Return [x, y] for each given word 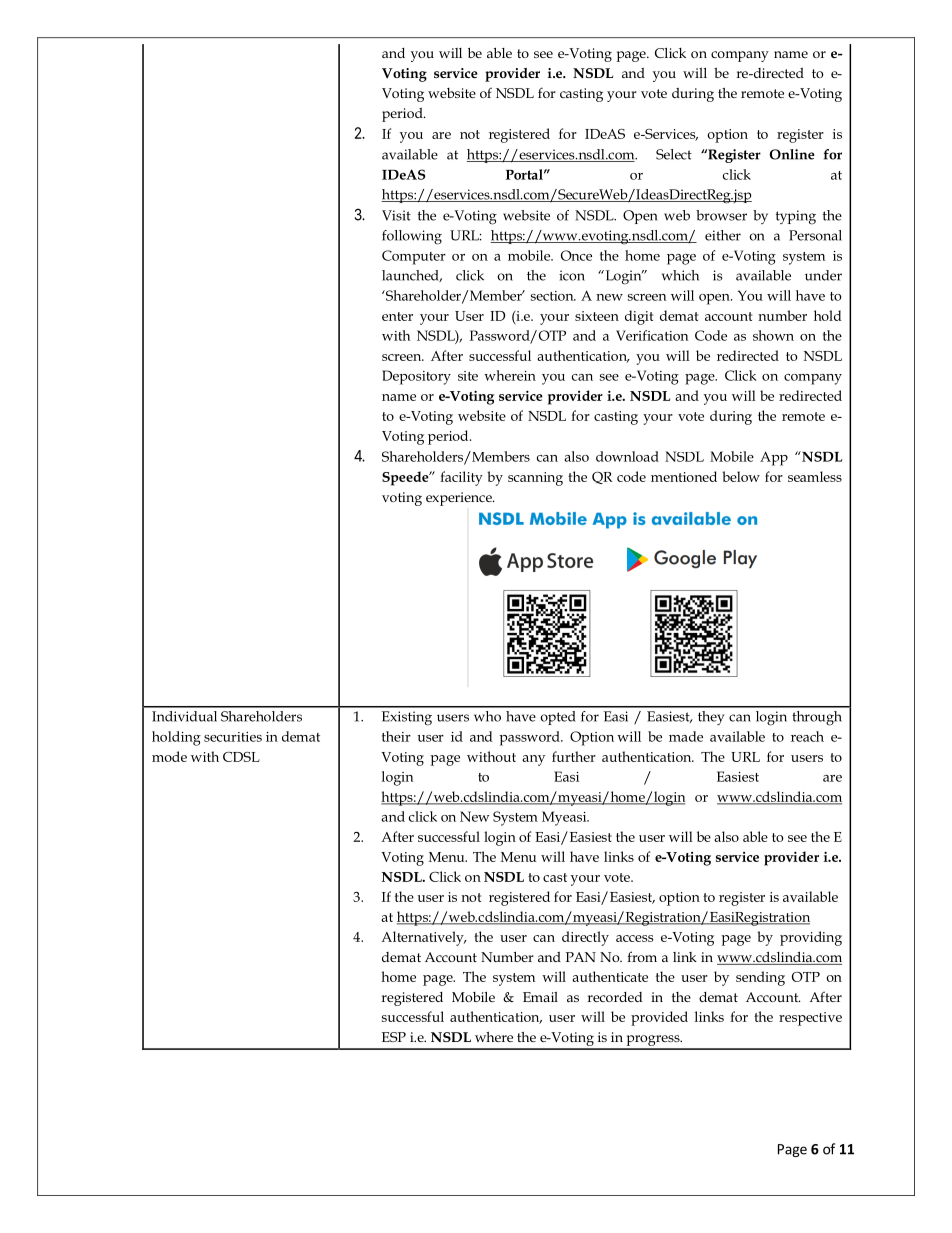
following [412, 237]
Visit [396, 215]
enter [397, 316]
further [574, 756]
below [741, 476]
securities [233, 737]
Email [540, 997]
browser [721, 215]
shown [773, 335]
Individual [184, 716]
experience [460, 499]
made [686, 736]
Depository [416, 377]
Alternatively [423, 938]
